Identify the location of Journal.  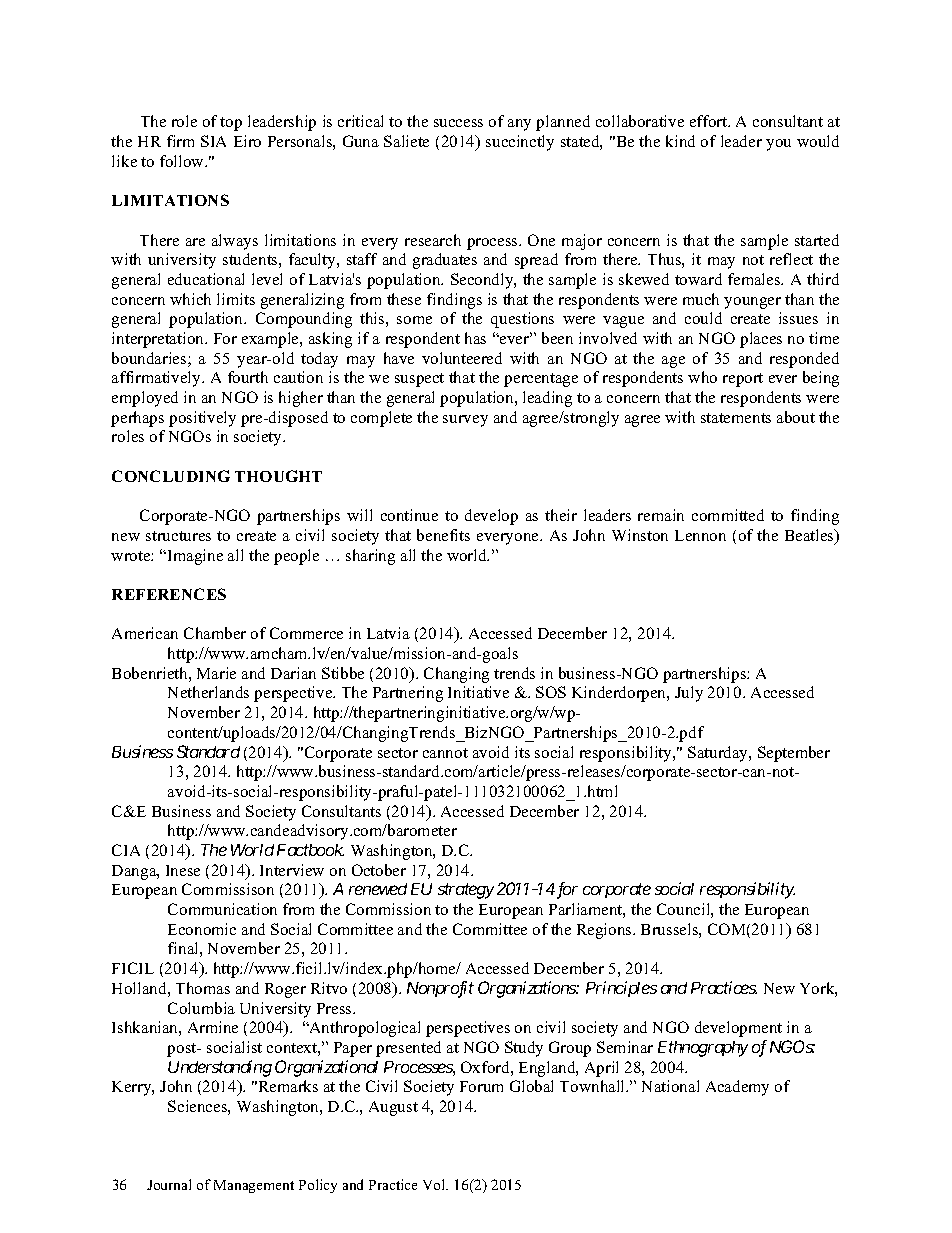
(169, 1184).
